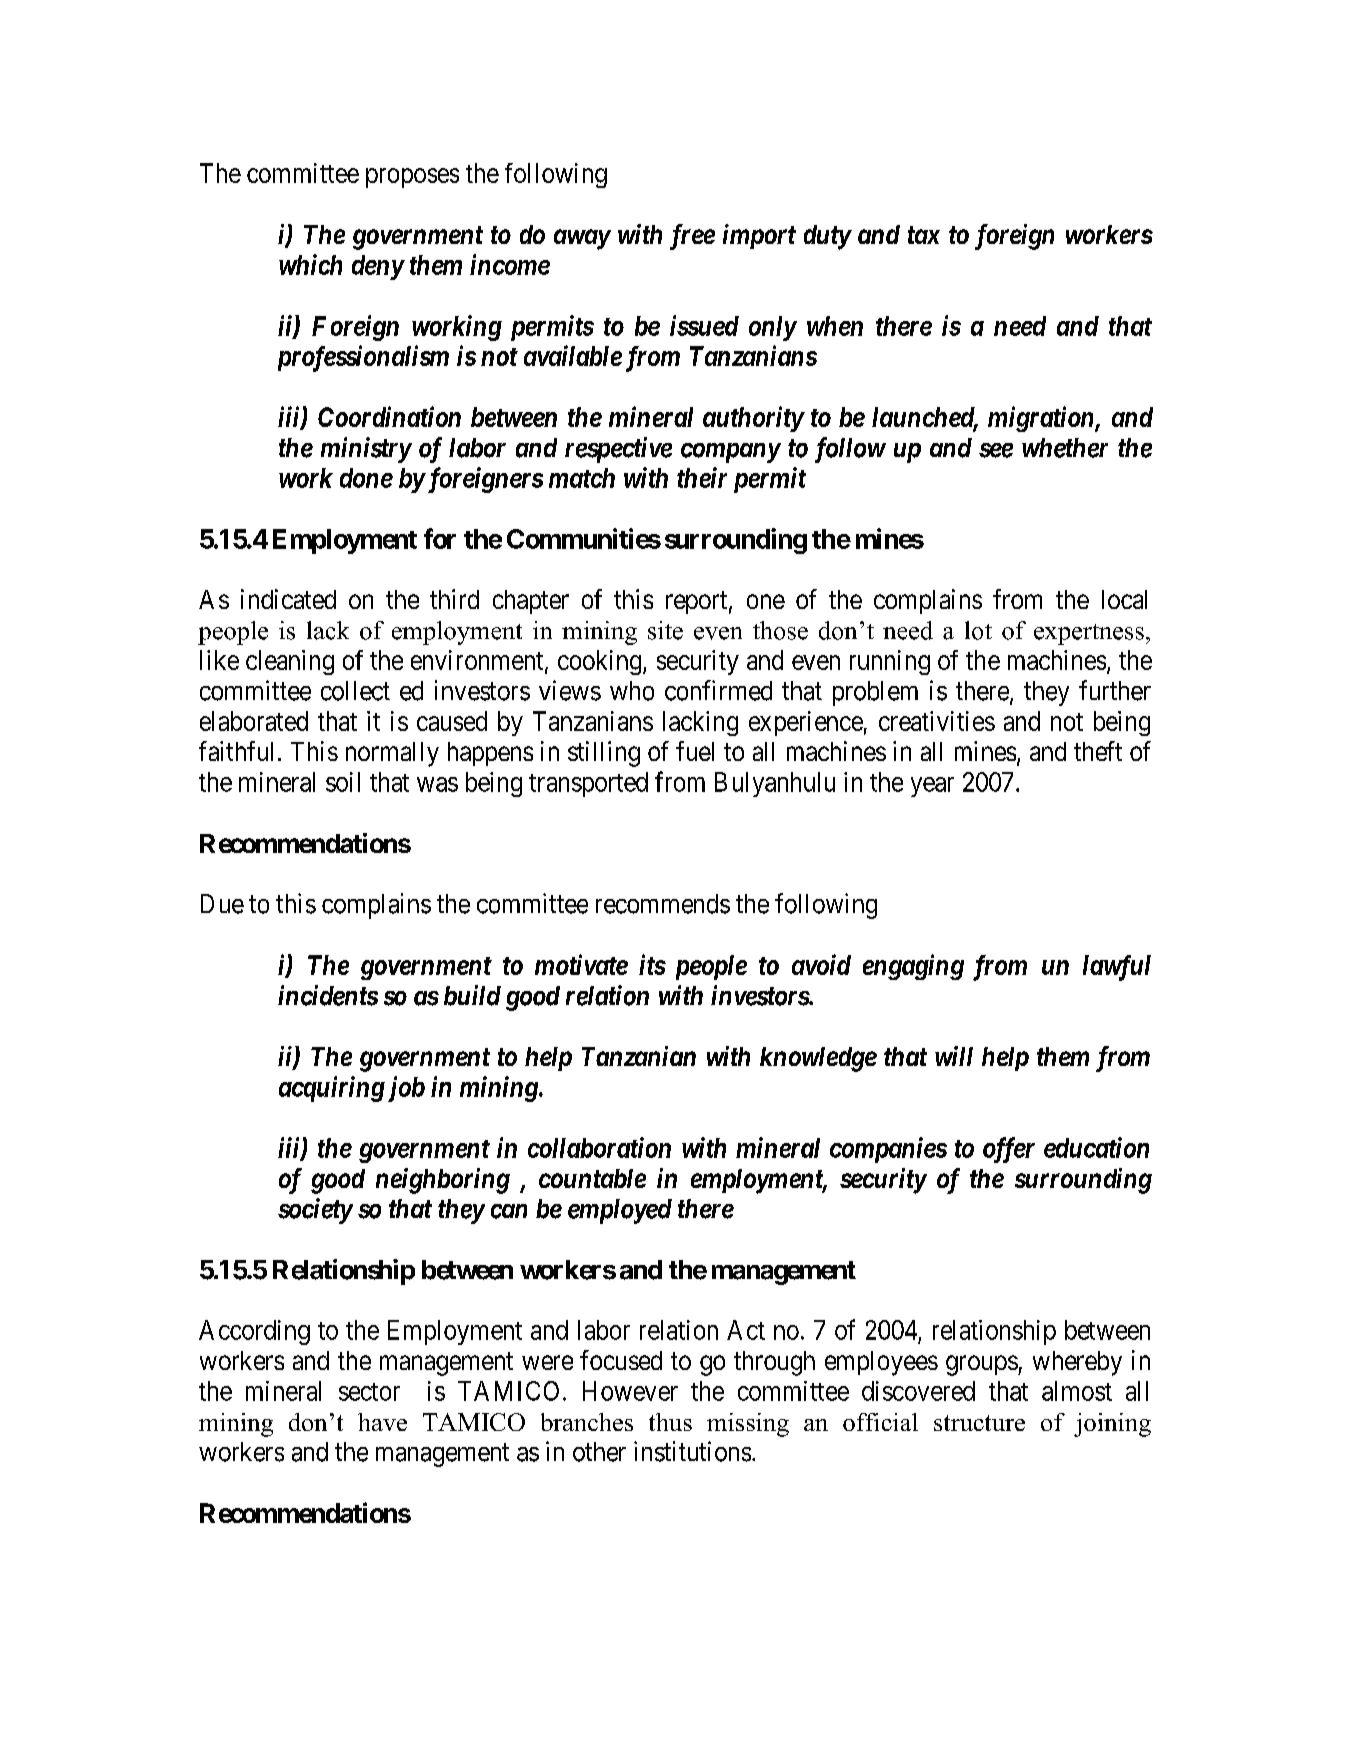 This screenshot has height=1747, width=1350. Describe the element at coordinates (670, 1422) in the screenshot. I see `thus` at that location.
